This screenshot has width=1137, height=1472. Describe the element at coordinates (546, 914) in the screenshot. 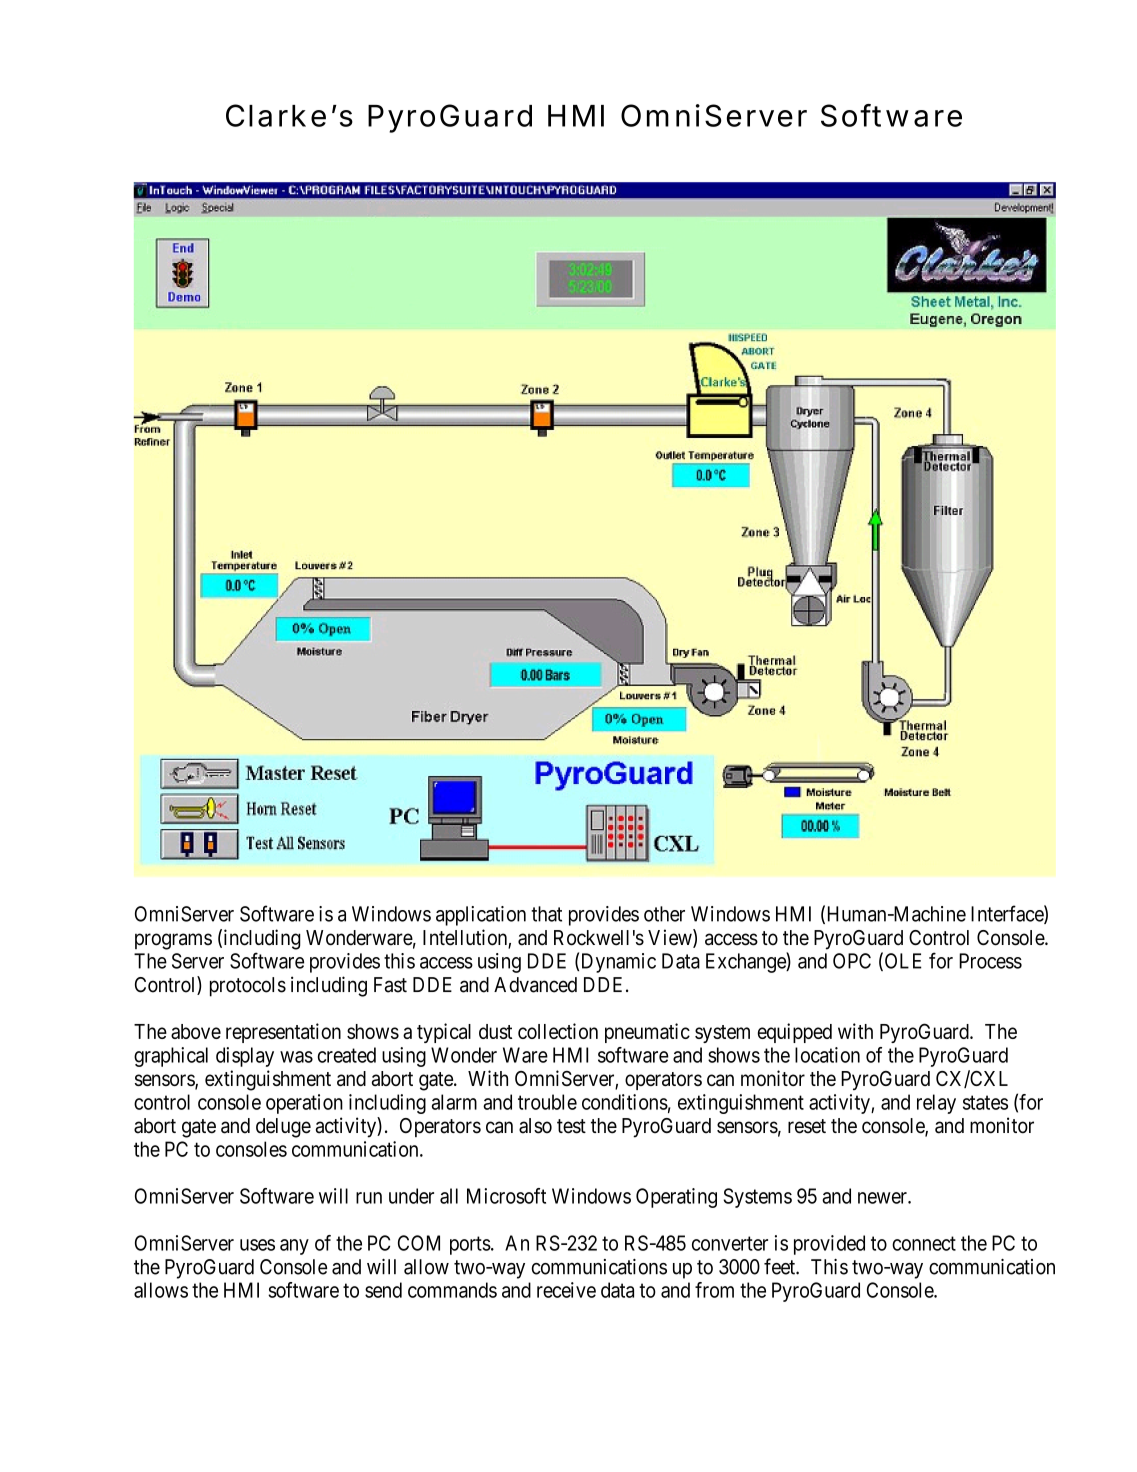

I see `that` at that location.
